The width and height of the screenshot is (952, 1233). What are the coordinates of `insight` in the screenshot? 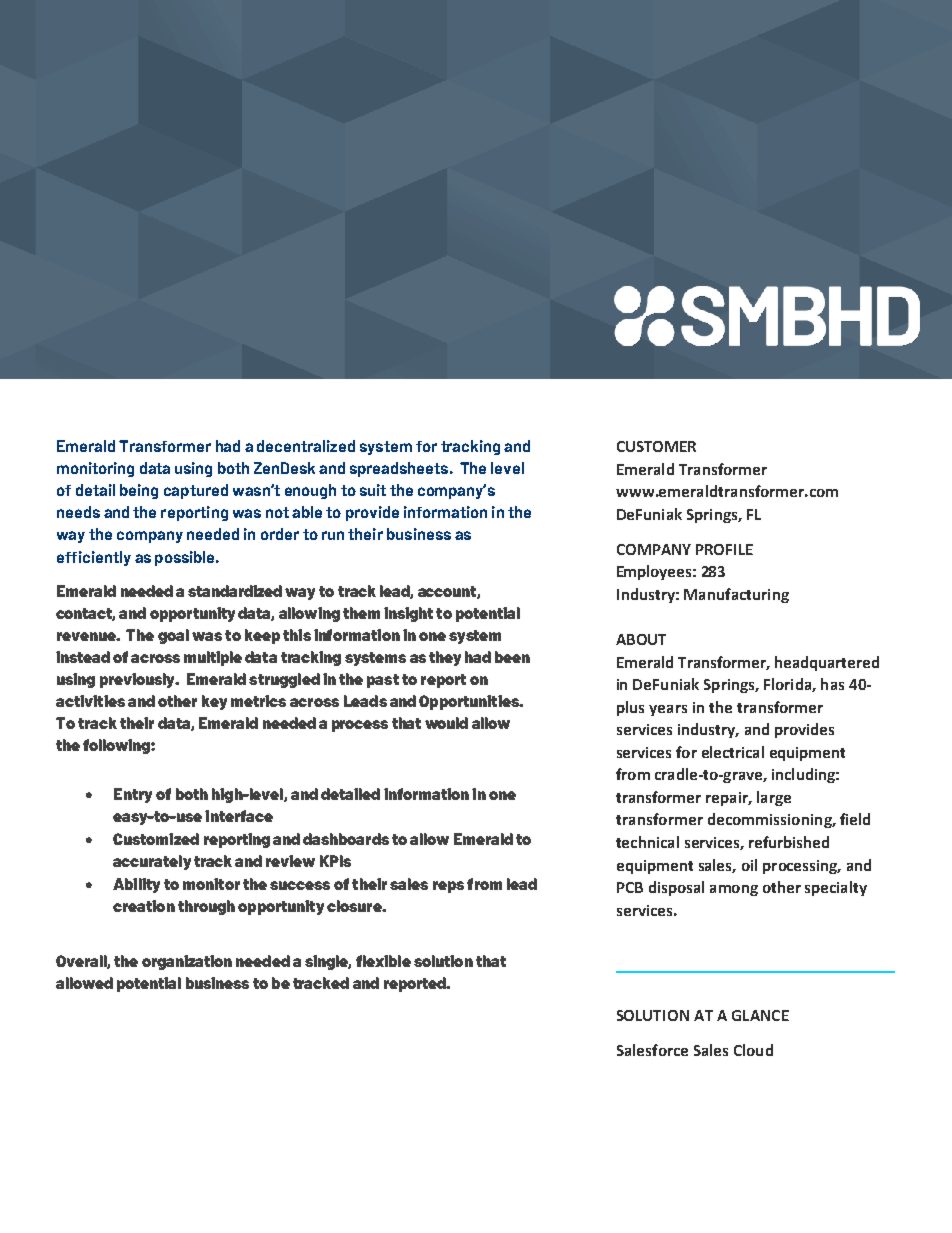 It's located at (408, 614).
